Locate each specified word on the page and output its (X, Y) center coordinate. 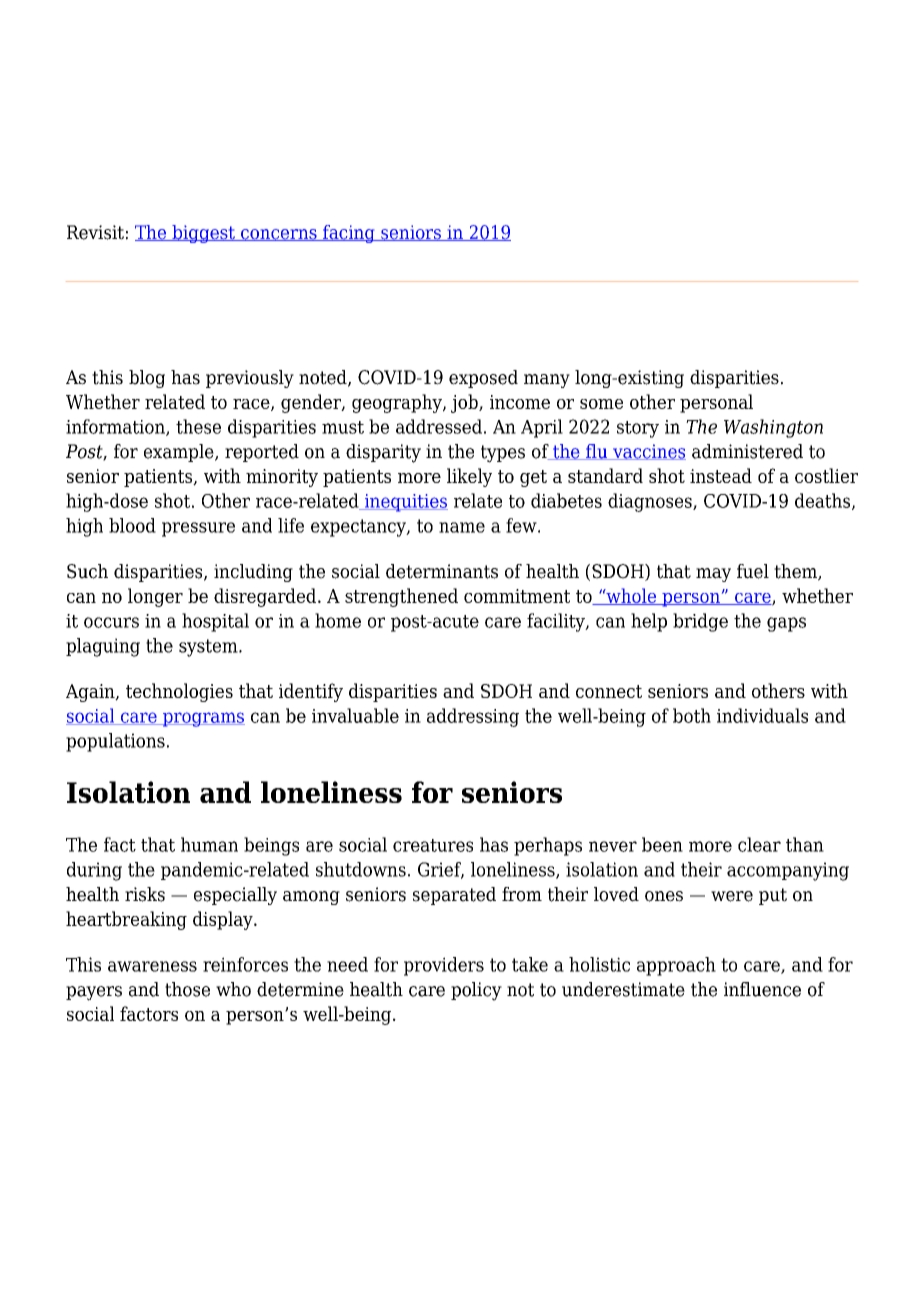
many (547, 381)
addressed (439, 426)
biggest (203, 234)
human (209, 844)
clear (759, 844)
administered (747, 451)
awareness (152, 966)
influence (762, 989)
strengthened (401, 597)
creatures (433, 845)
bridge (700, 622)
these (198, 426)
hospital (215, 622)
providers (444, 966)
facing (349, 234)
